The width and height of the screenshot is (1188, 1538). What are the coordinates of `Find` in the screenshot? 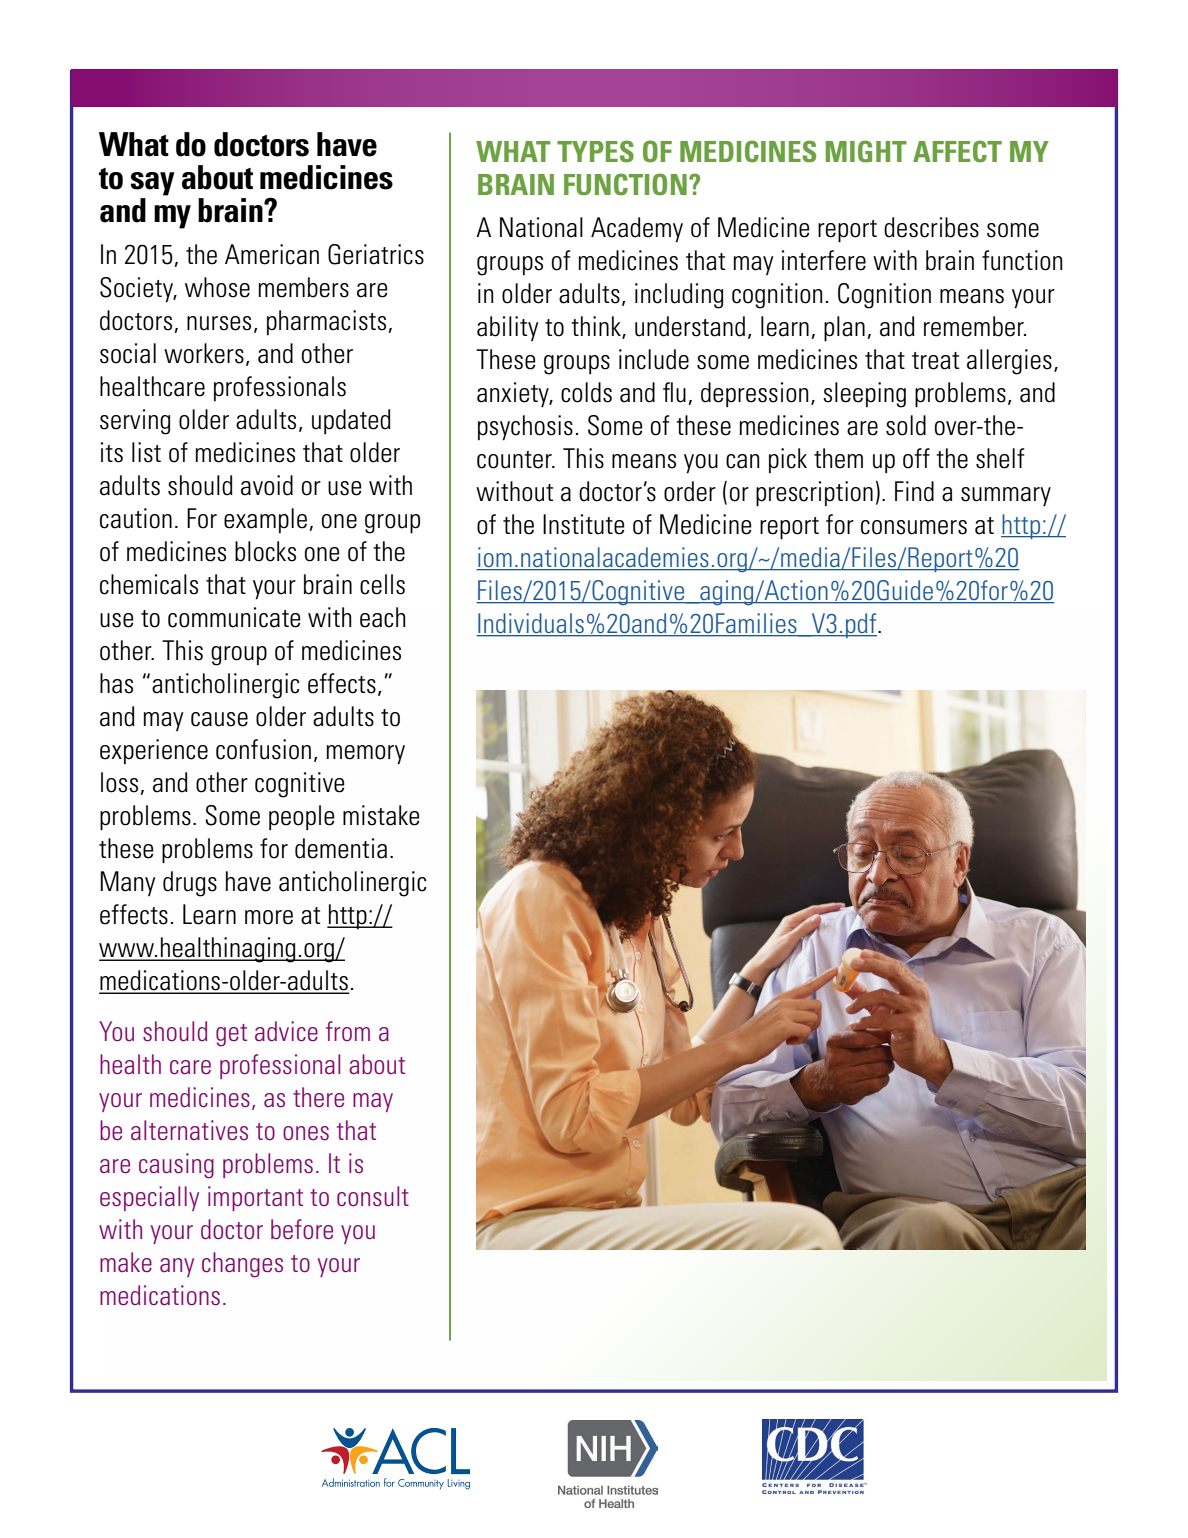 It's located at (914, 491).
